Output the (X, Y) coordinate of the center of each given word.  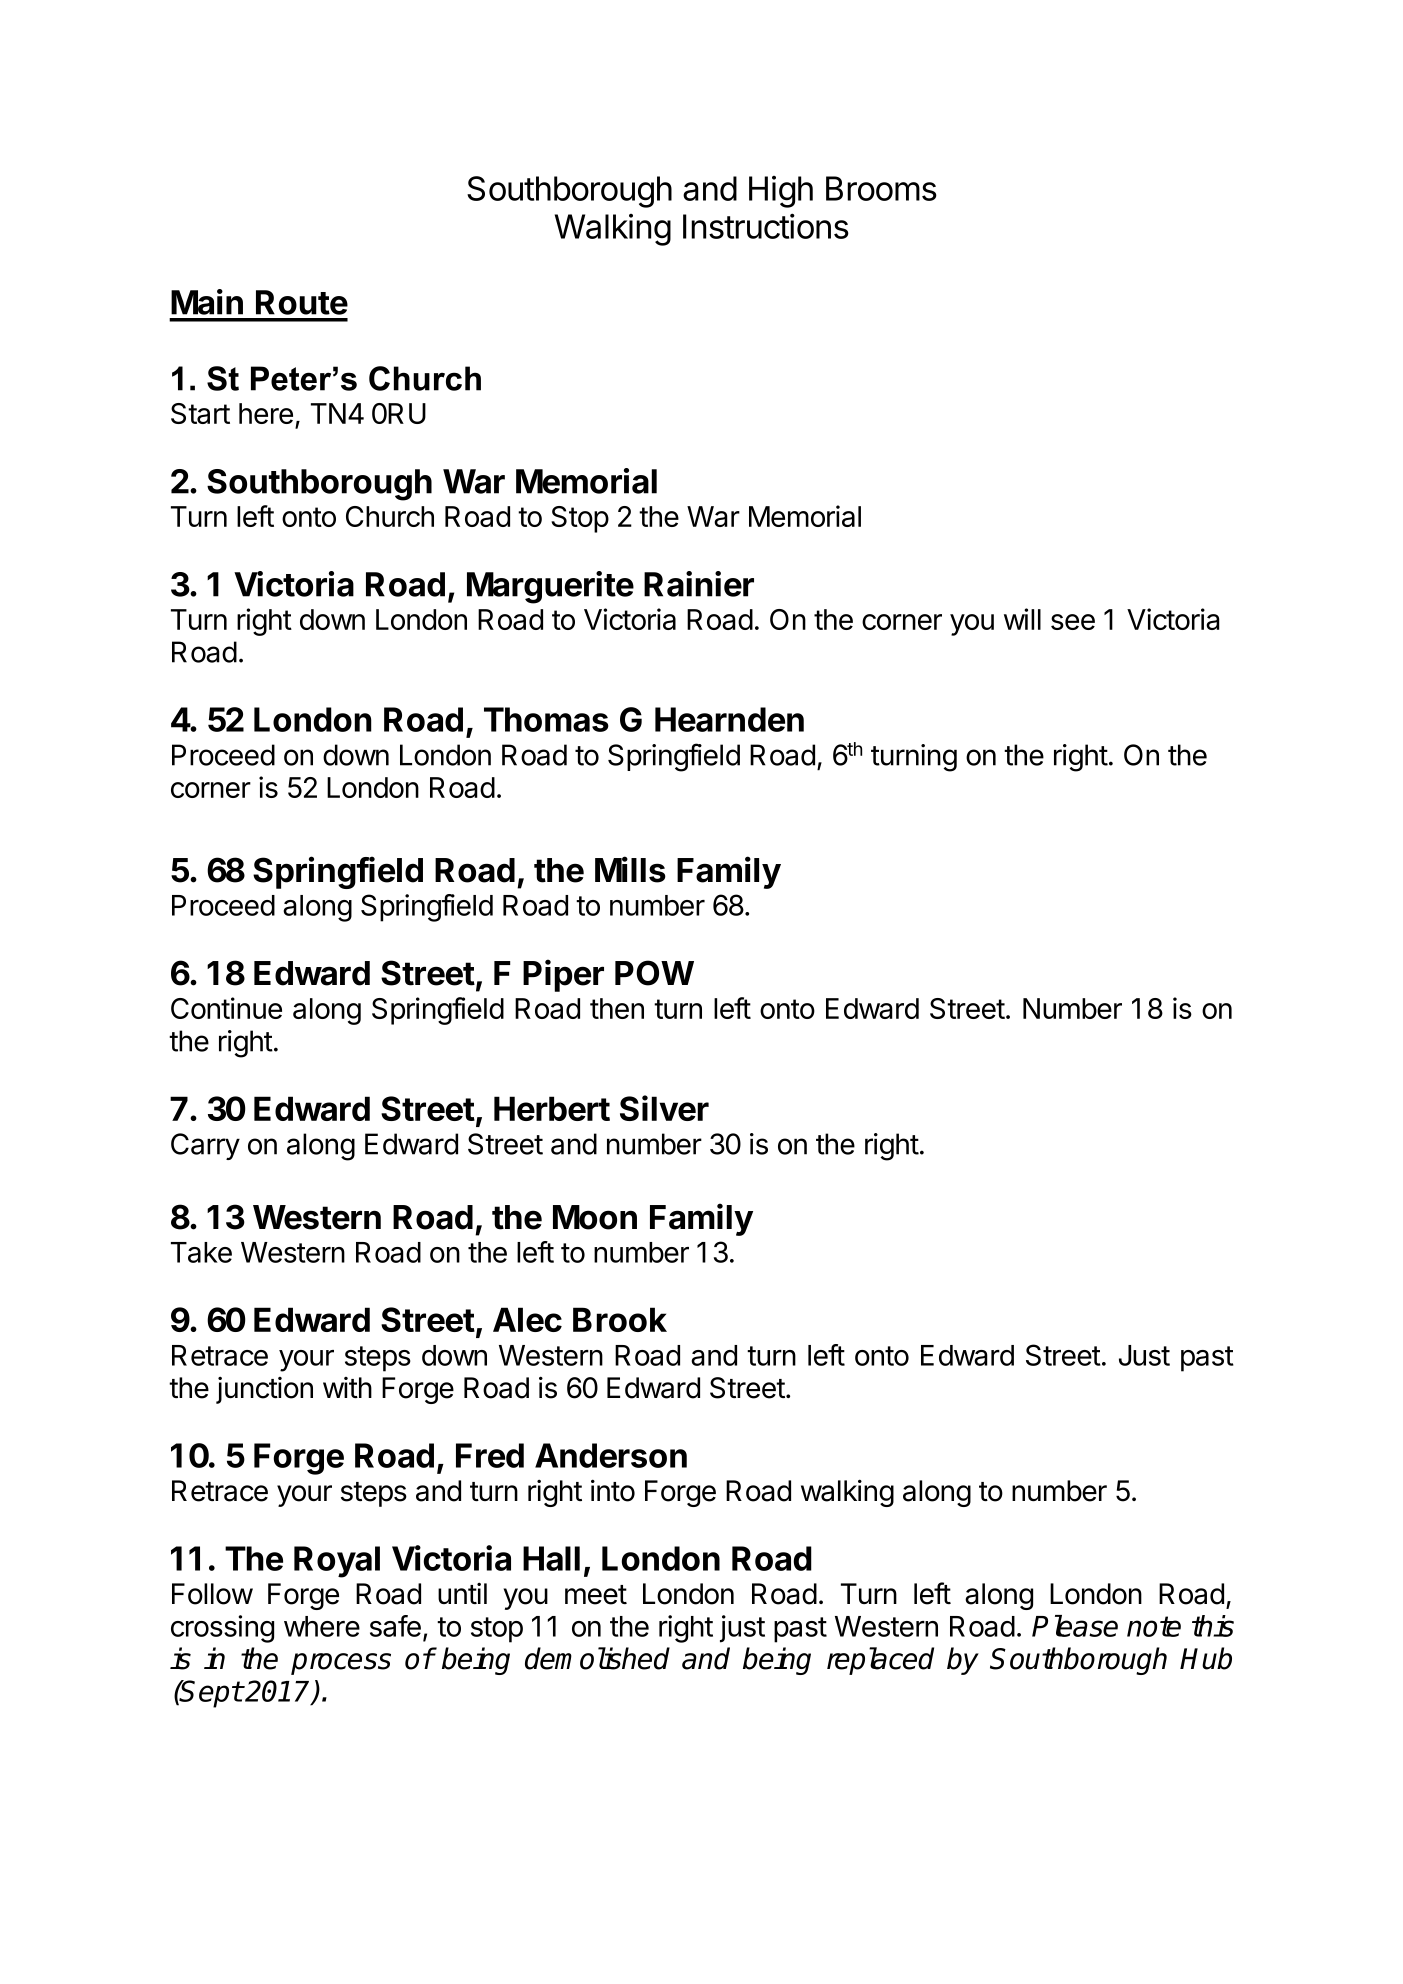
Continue (226, 1008)
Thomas (546, 719)
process (341, 1664)
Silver (664, 1108)
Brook (620, 1319)
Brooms (881, 188)
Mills (630, 869)
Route (302, 302)
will (1022, 619)
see (1073, 622)
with (347, 1387)
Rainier (699, 584)
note (1154, 1626)
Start (200, 413)
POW (654, 973)
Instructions (766, 226)
